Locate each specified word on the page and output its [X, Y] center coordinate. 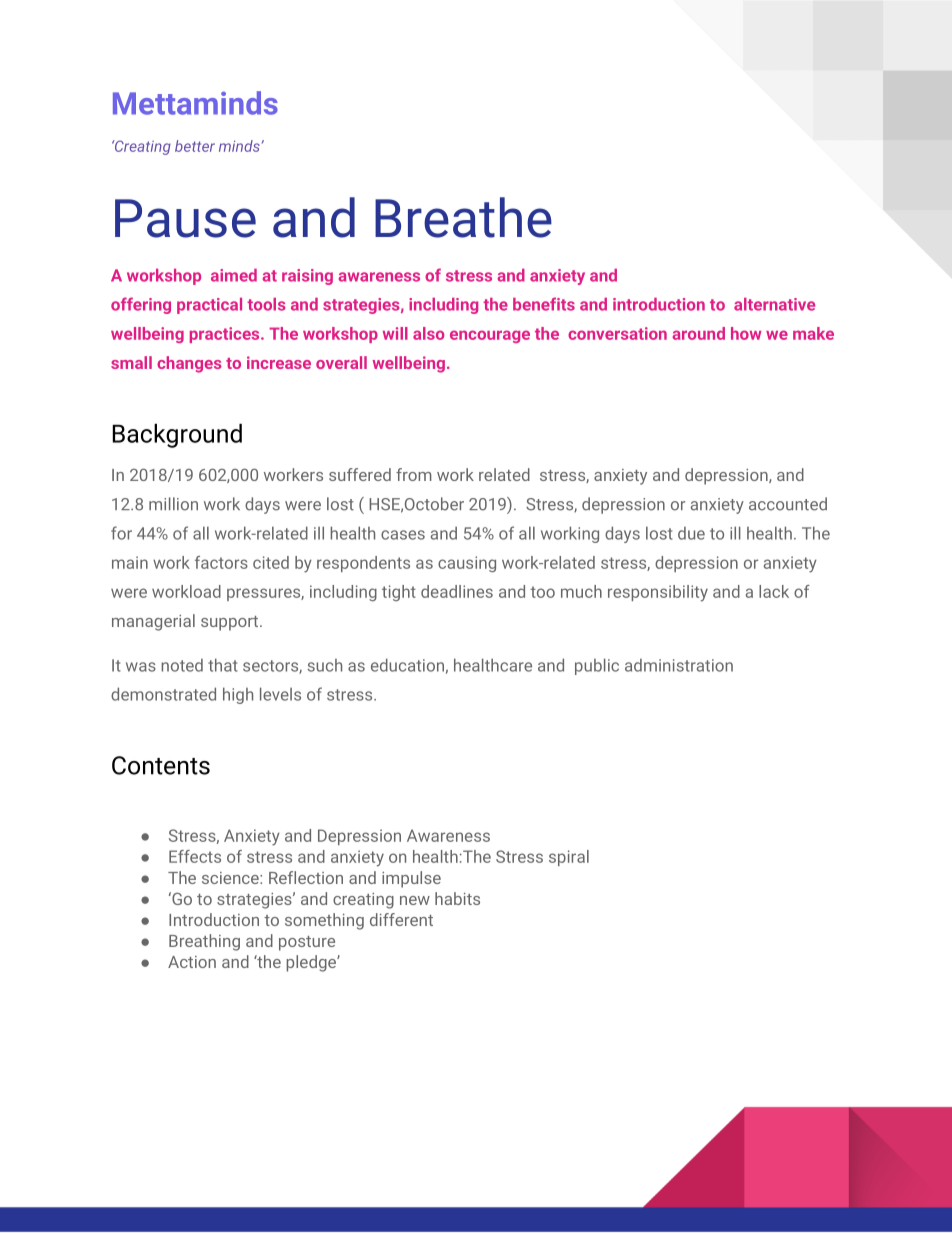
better [195, 146]
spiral [569, 858]
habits [457, 898]
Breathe [463, 217]
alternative [774, 304]
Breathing [204, 942]
